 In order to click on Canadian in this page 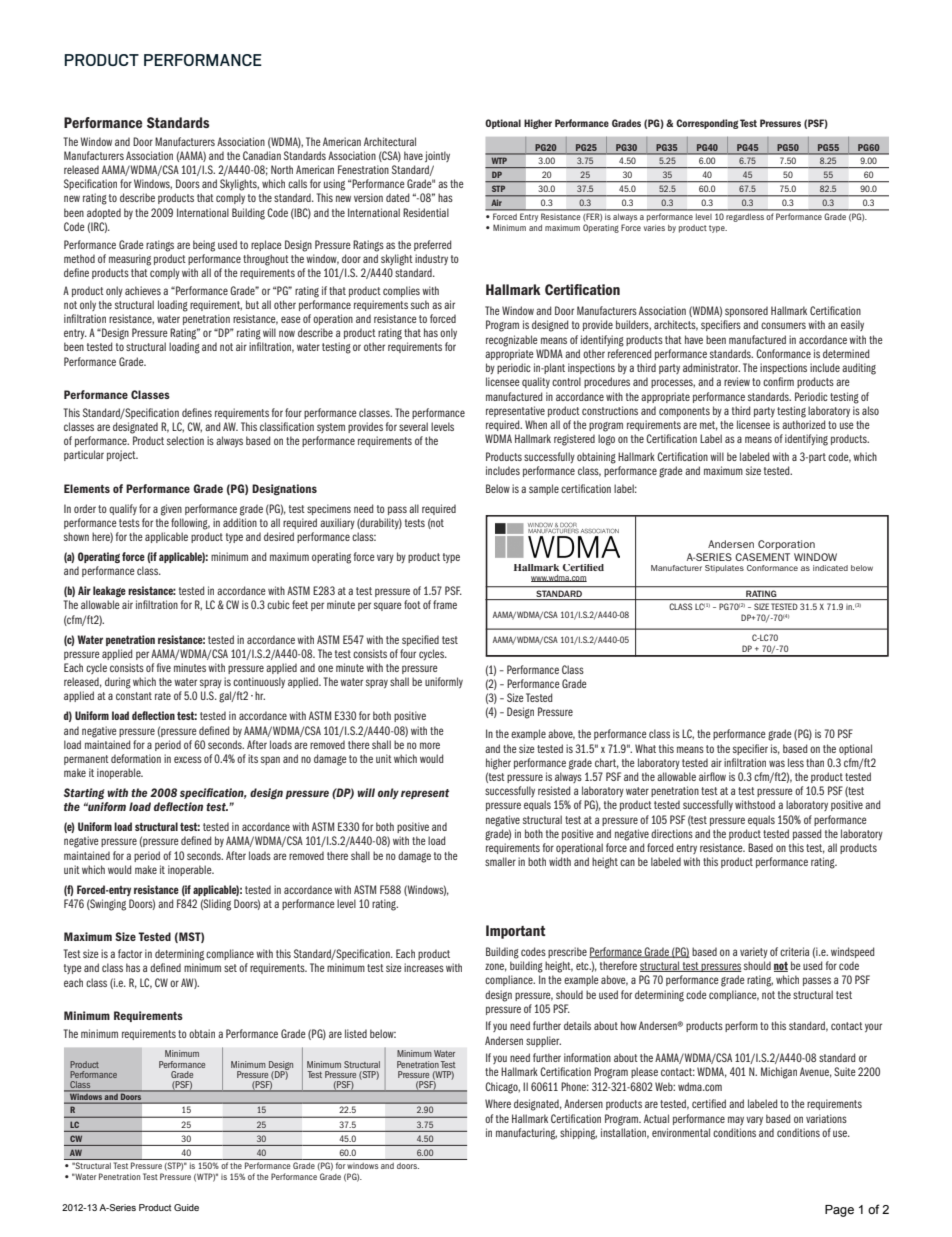, I will do `click(262, 155)`.
